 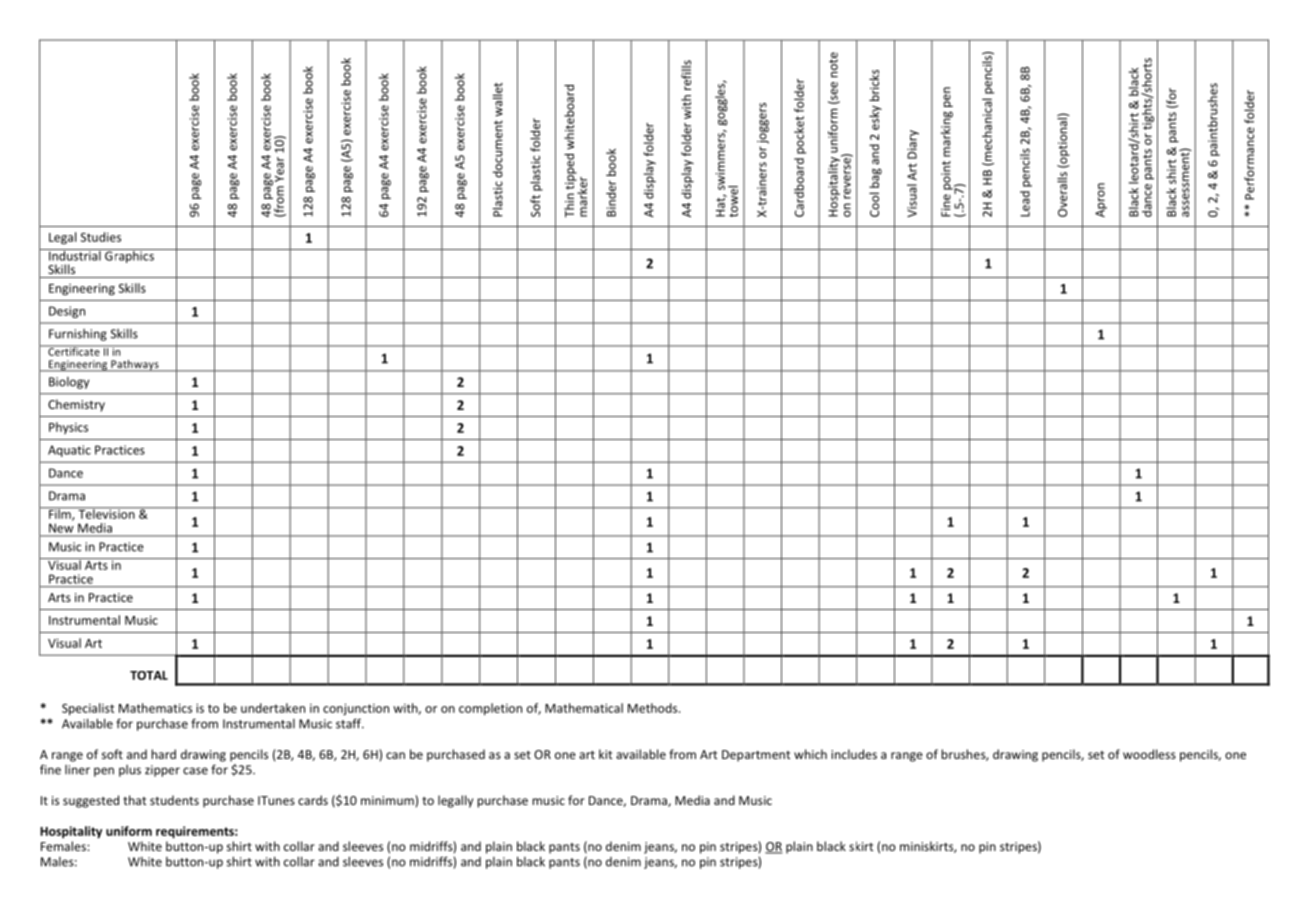 What do you see at coordinates (75, 255) in the document?
I see `Industrial` at bounding box center [75, 255].
